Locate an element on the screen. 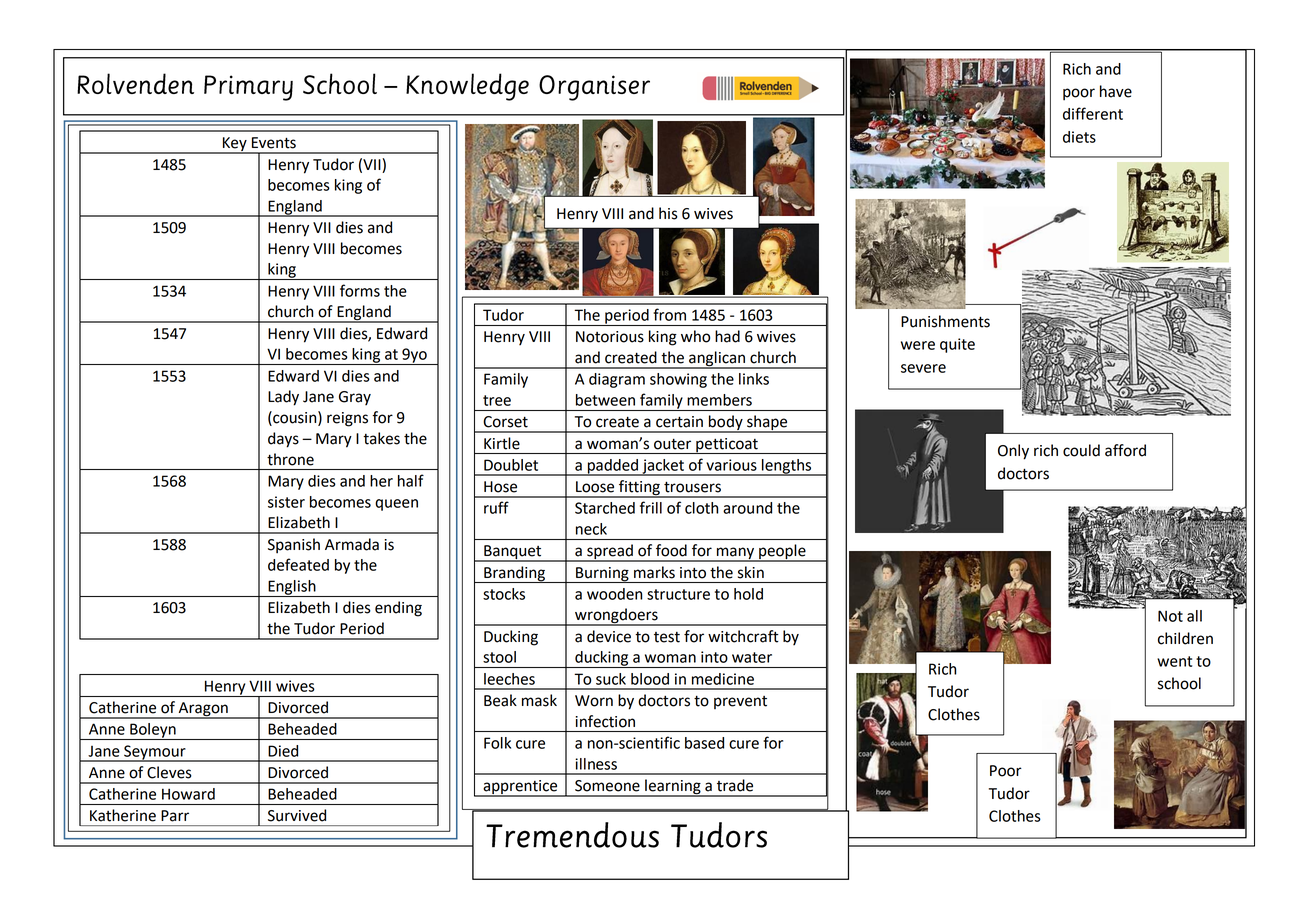 The height and width of the screenshot is (924, 1308). different is located at coordinates (1093, 113).
